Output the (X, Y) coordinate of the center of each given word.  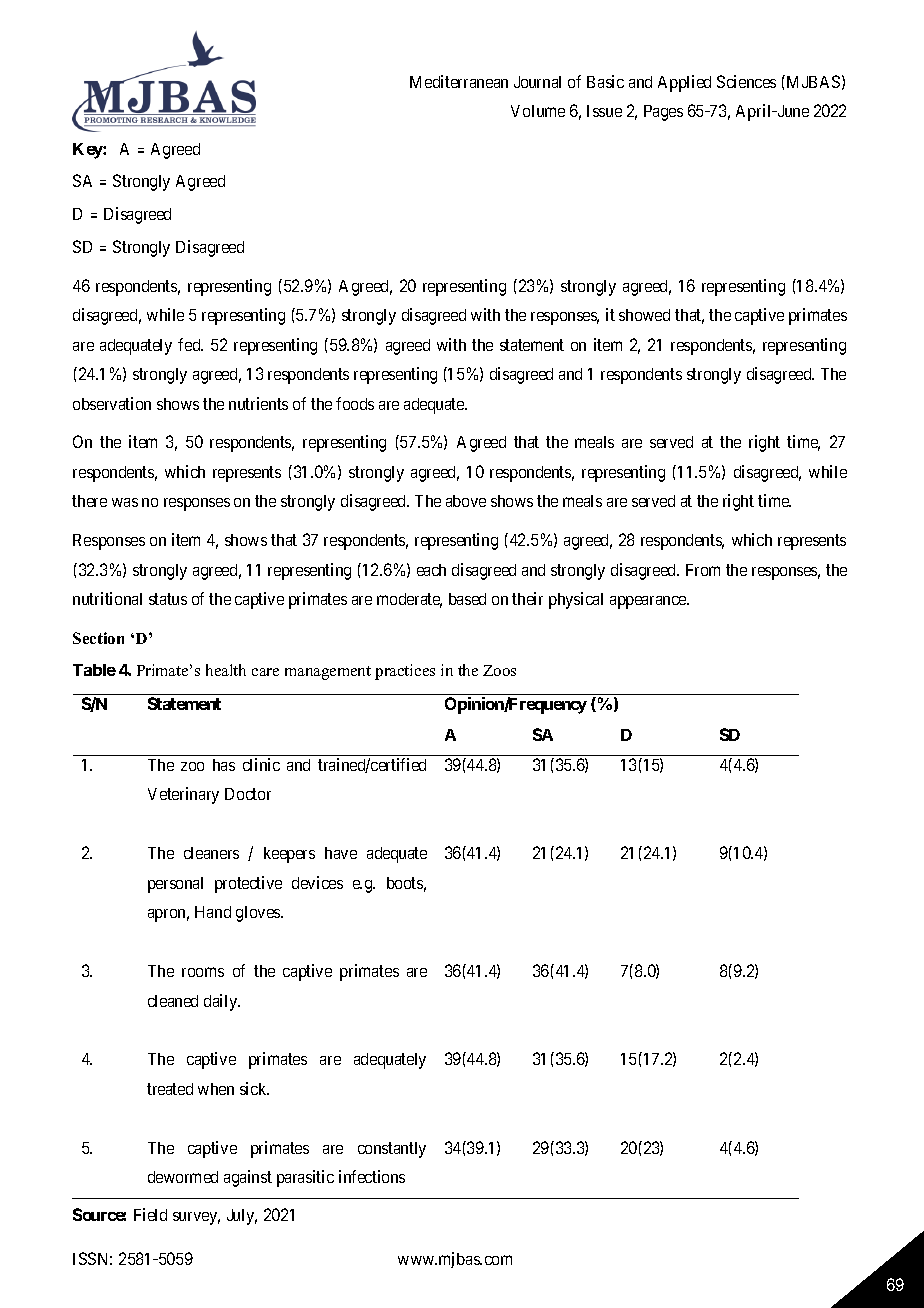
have (341, 853)
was (125, 502)
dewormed (183, 1177)
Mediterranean (459, 81)
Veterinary (183, 795)
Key (88, 151)
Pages (663, 113)
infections (372, 1176)
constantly (392, 1150)
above (466, 501)
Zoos (499, 670)
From (703, 570)
